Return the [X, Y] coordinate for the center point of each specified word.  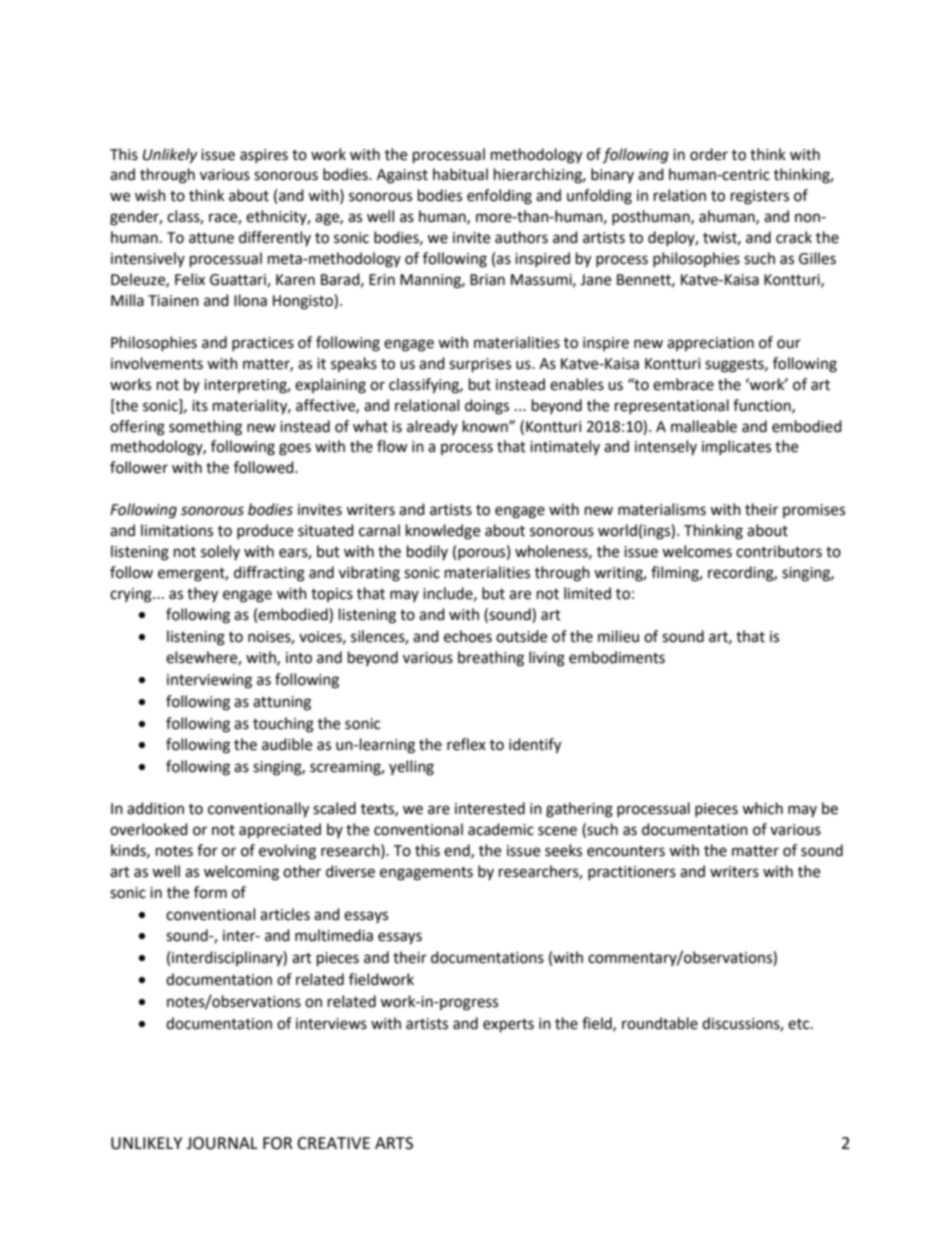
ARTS [394, 1143]
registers [760, 197]
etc [800, 1024]
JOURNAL [222, 1143]
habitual [460, 174]
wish [150, 195]
